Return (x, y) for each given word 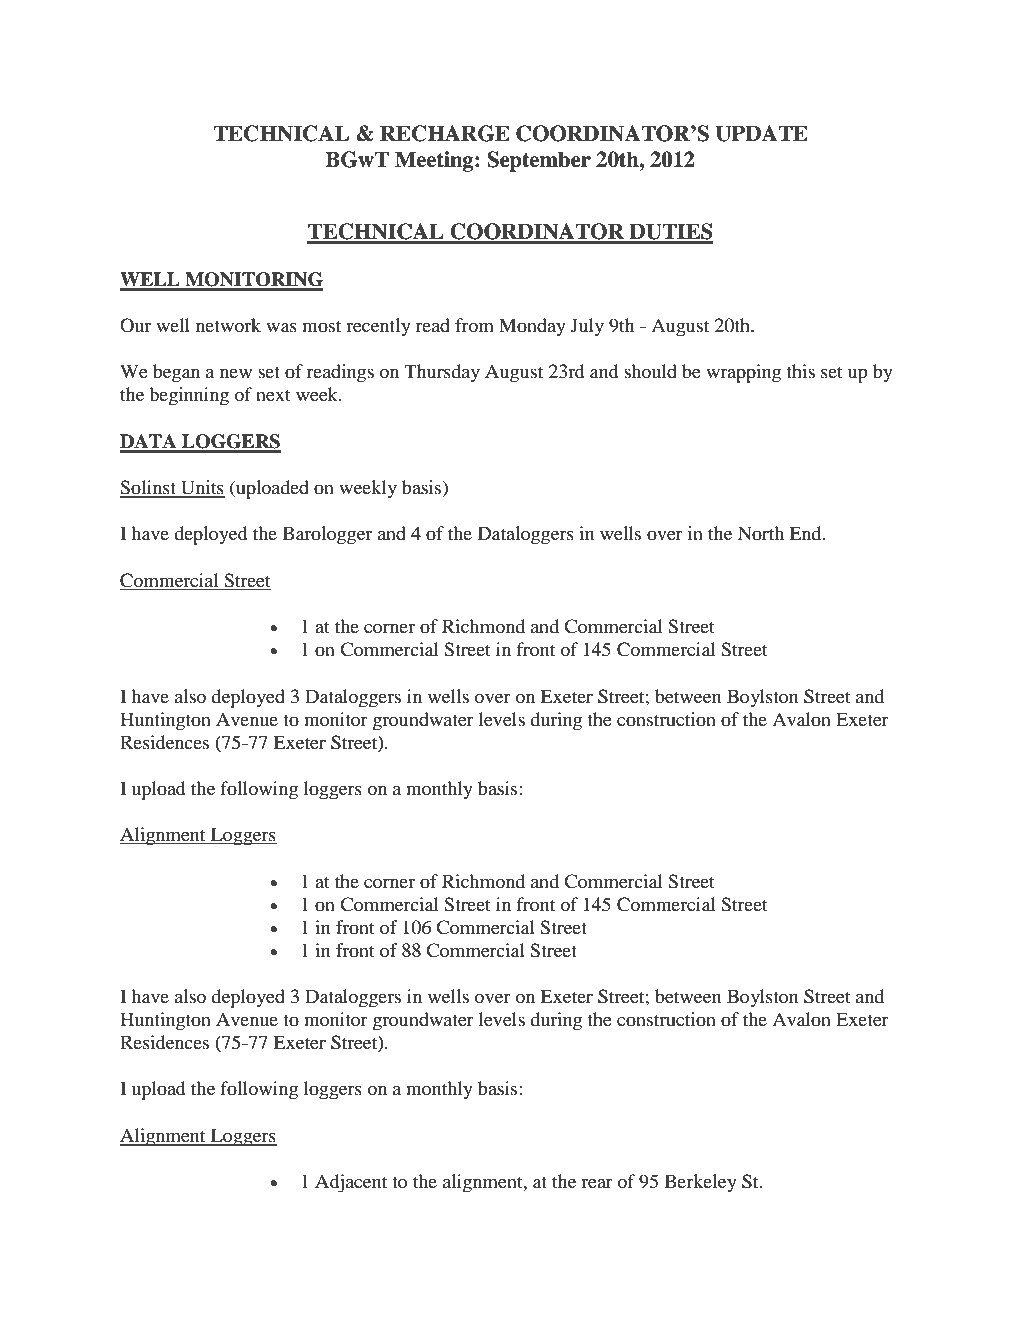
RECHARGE (445, 133)
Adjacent (351, 1183)
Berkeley (701, 1183)
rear (597, 1183)
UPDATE (761, 133)
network (228, 325)
